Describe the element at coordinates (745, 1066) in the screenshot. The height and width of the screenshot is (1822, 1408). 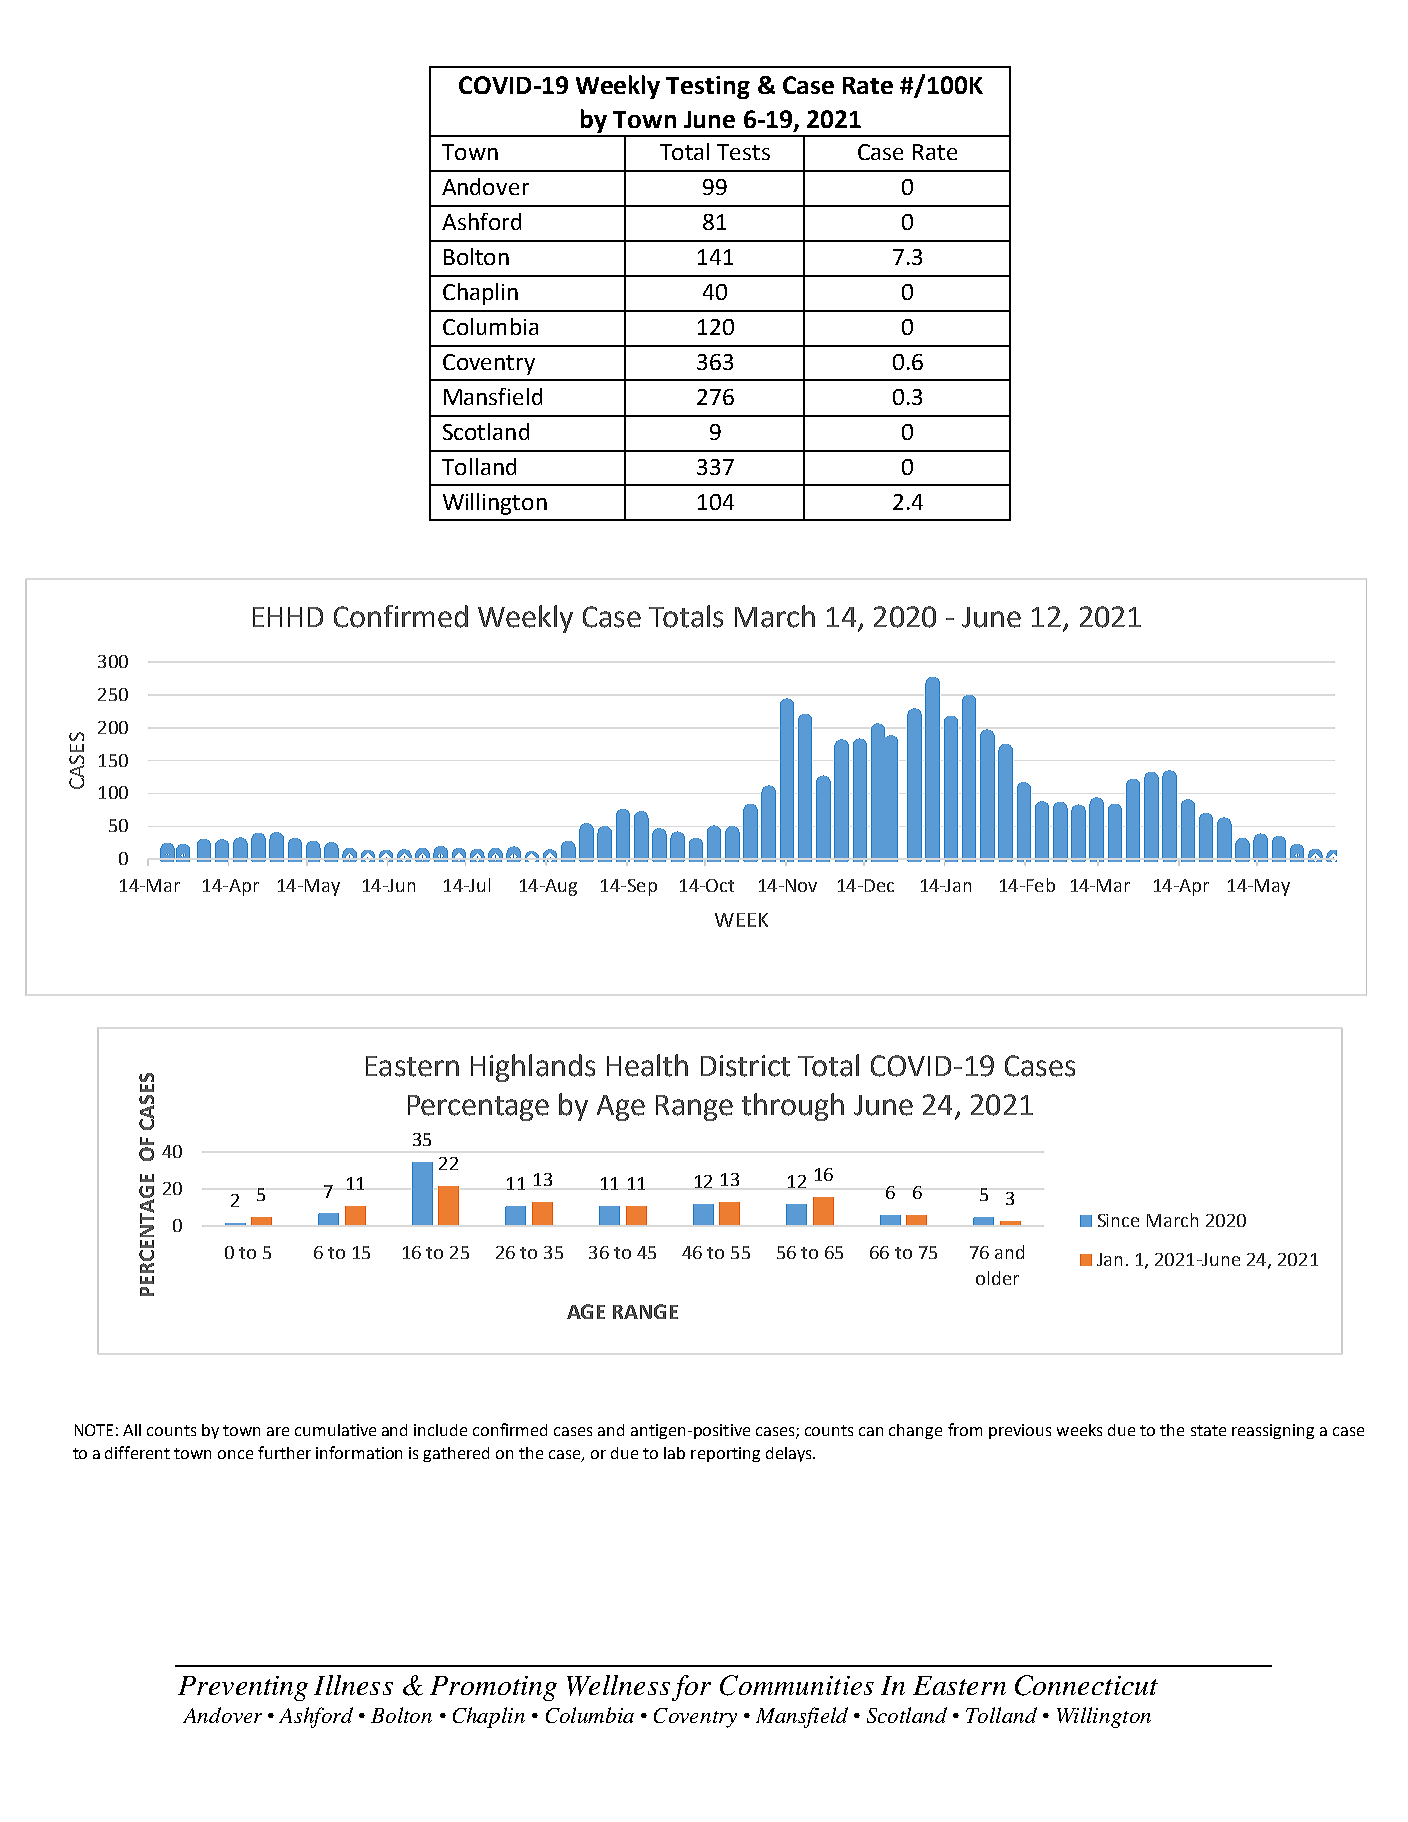
I see `District` at that location.
